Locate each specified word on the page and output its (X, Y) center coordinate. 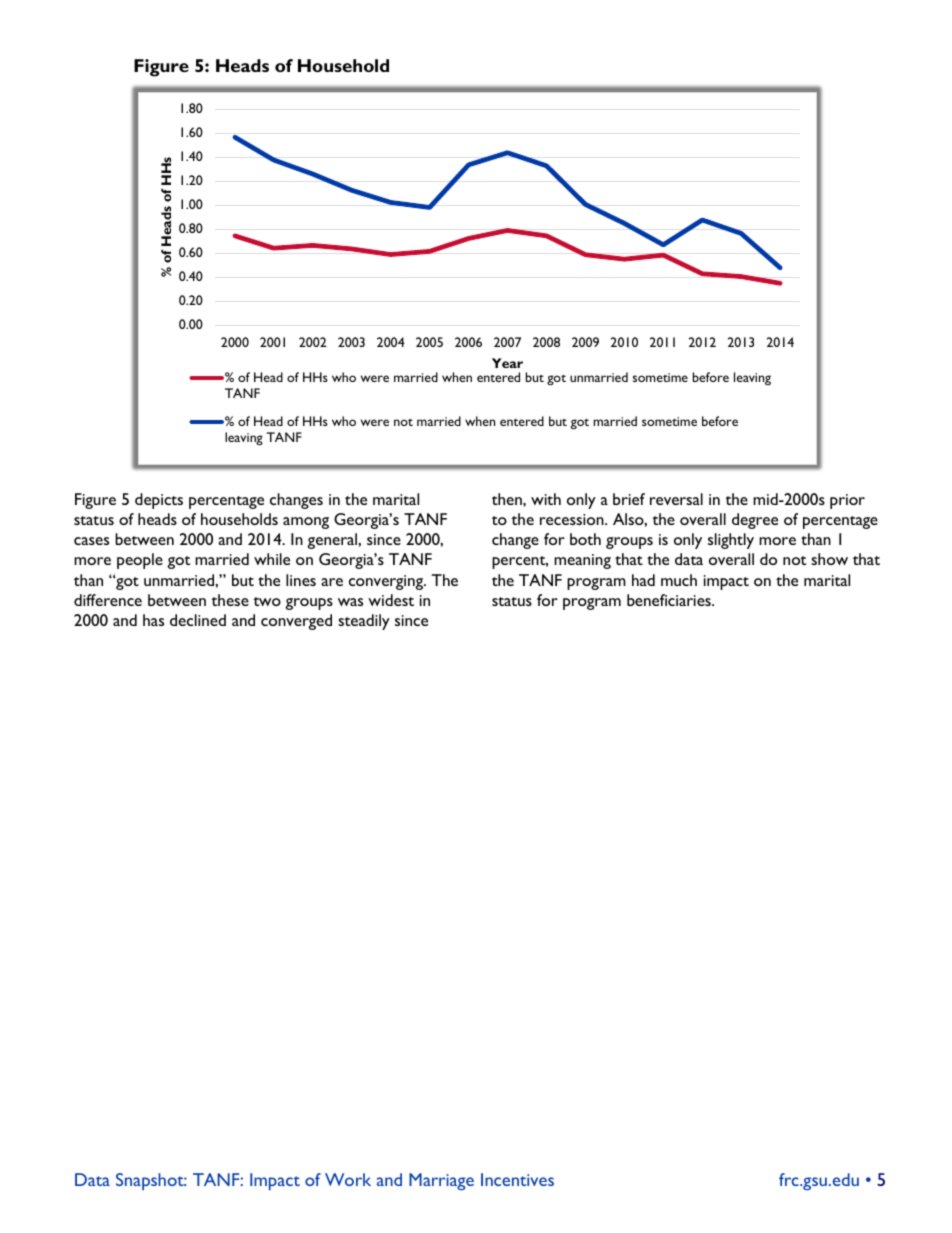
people (140, 561)
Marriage (441, 1181)
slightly (731, 541)
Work (348, 1179)
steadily (364, 622)
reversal (676, 499)
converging (387, 582)
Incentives (517, 1179)
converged (296, 622)
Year (507, 363)
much (679, 580)
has (153, 620)
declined (198, 620)
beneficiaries (670, 600)
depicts (159, 501)
